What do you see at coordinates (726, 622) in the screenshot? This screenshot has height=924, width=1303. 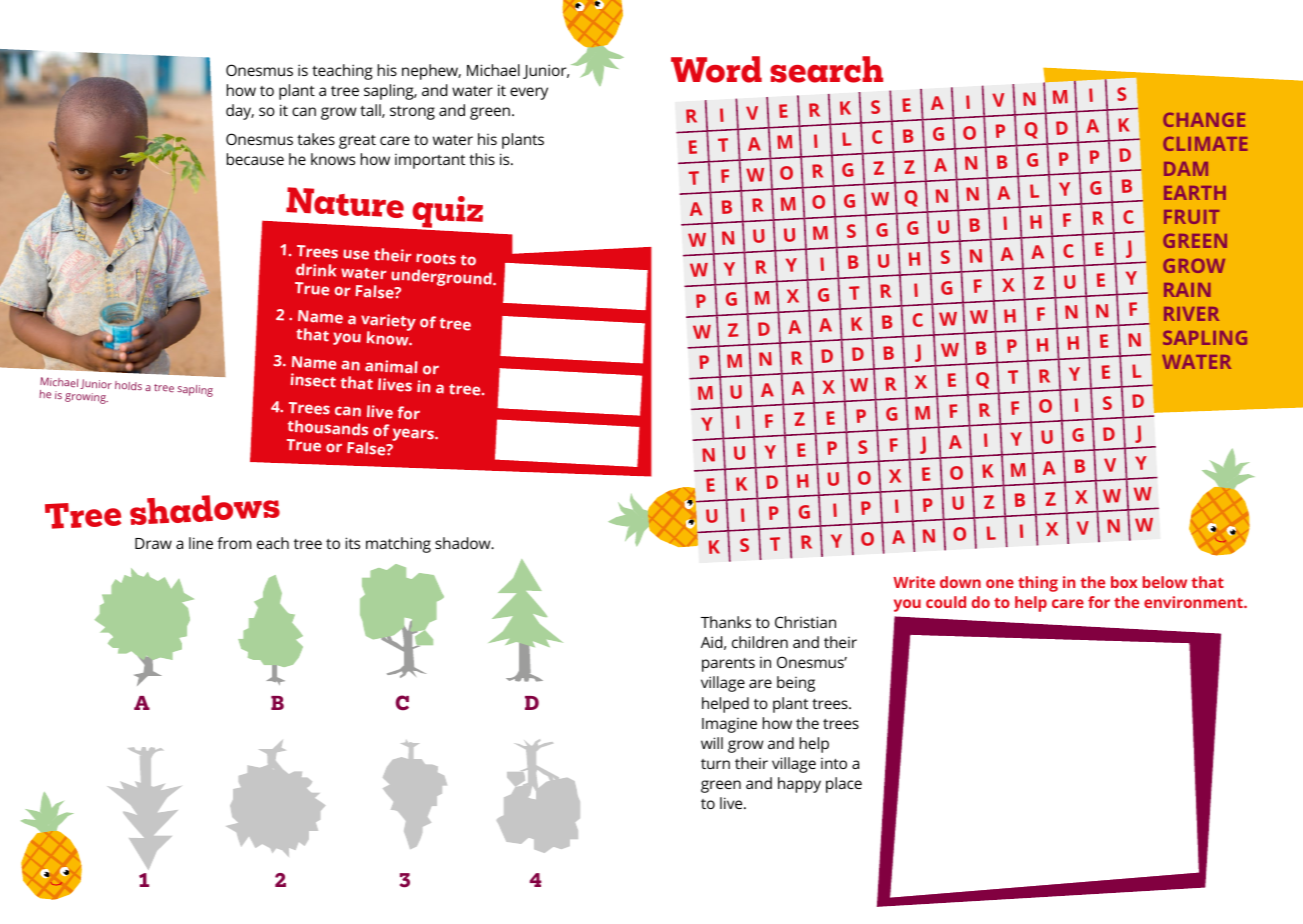 I see `Thanks` at bounding box center [726, 622].
